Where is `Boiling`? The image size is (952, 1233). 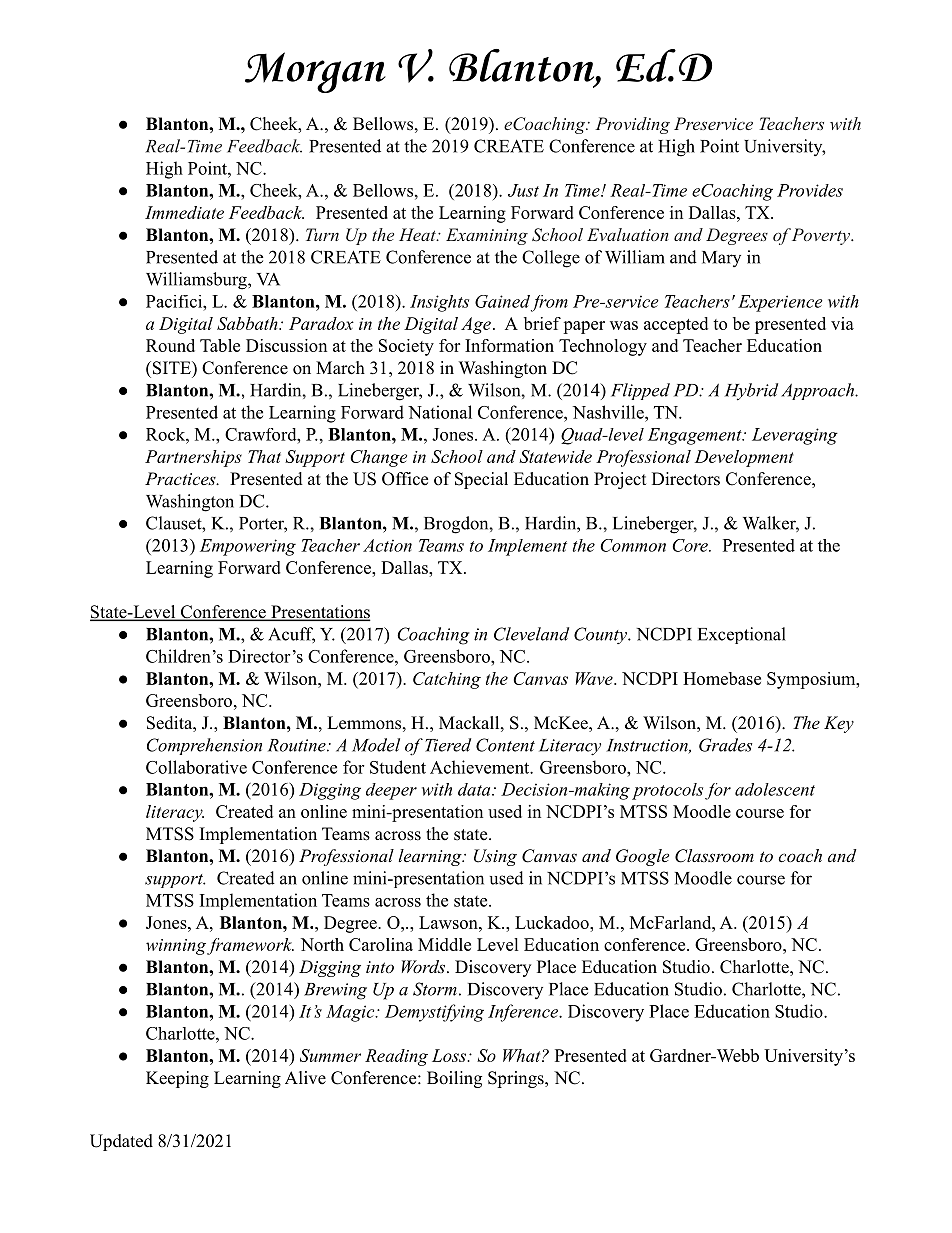
Boiling is located at coordinates (454, 1079).
